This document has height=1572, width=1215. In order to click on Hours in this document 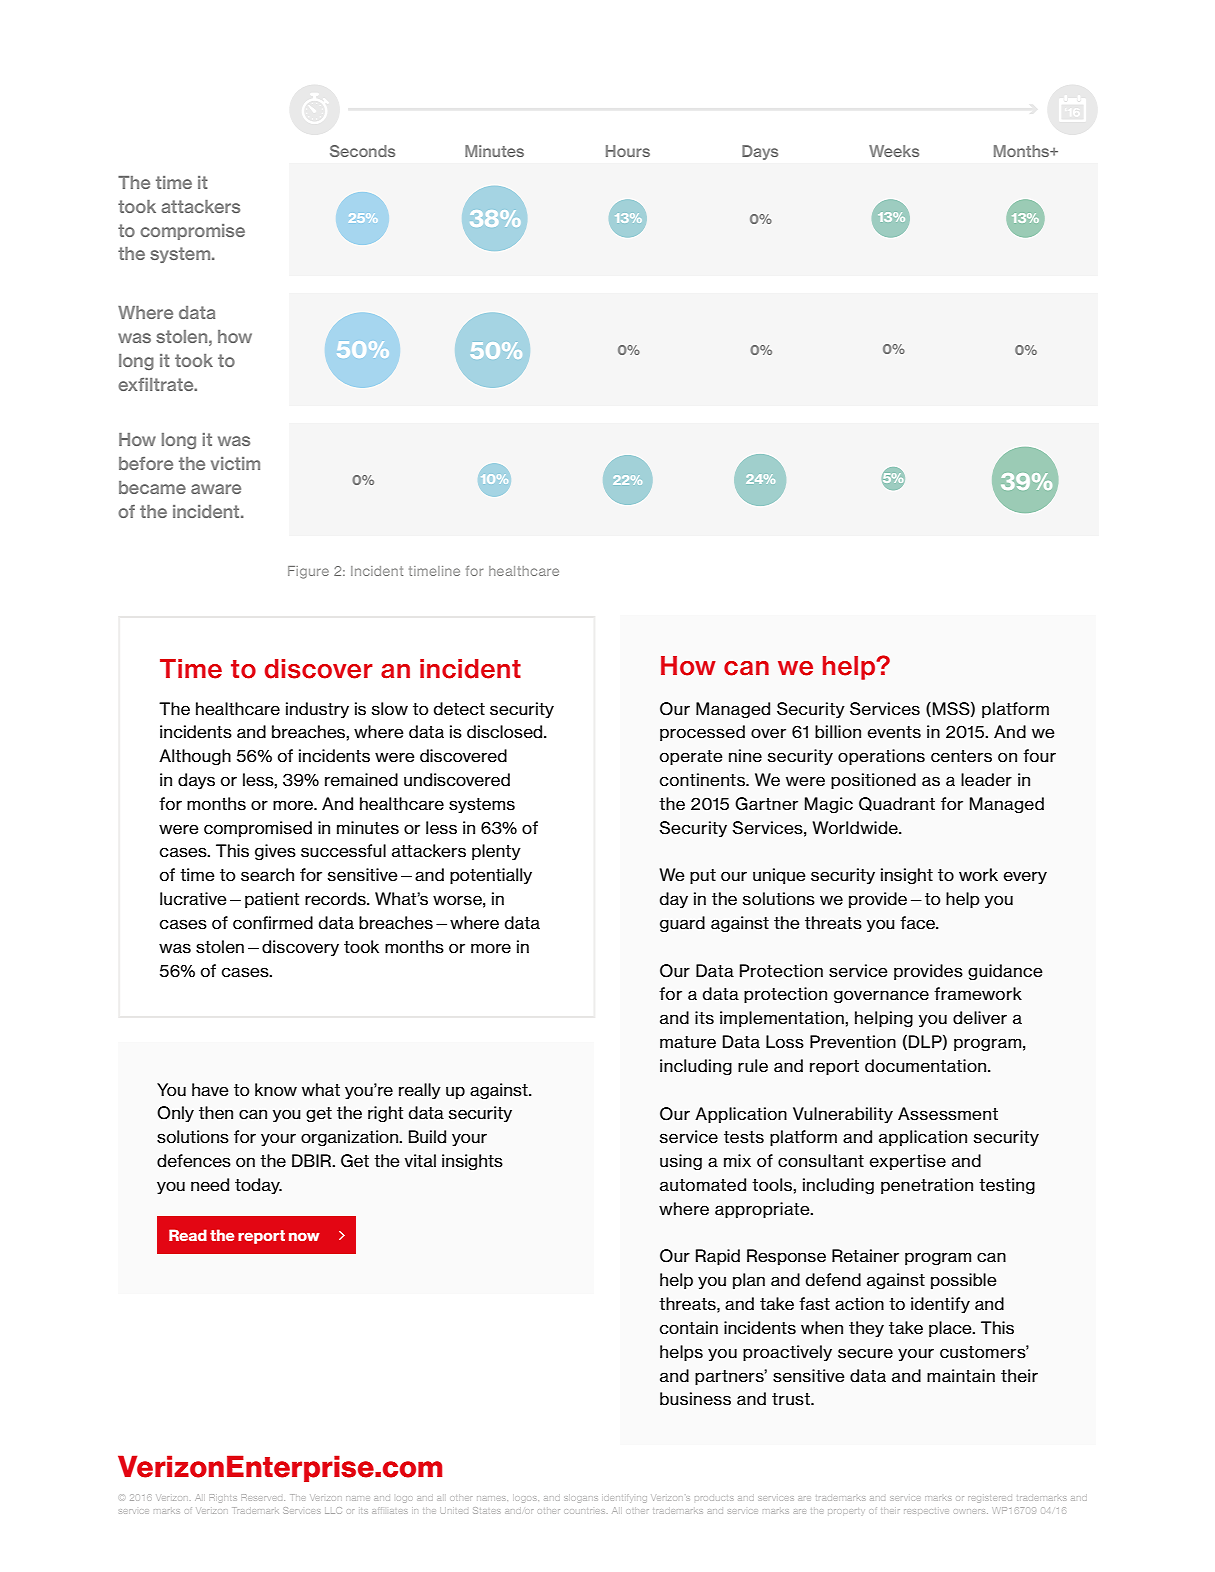, I will do `click(628, 151)`.
